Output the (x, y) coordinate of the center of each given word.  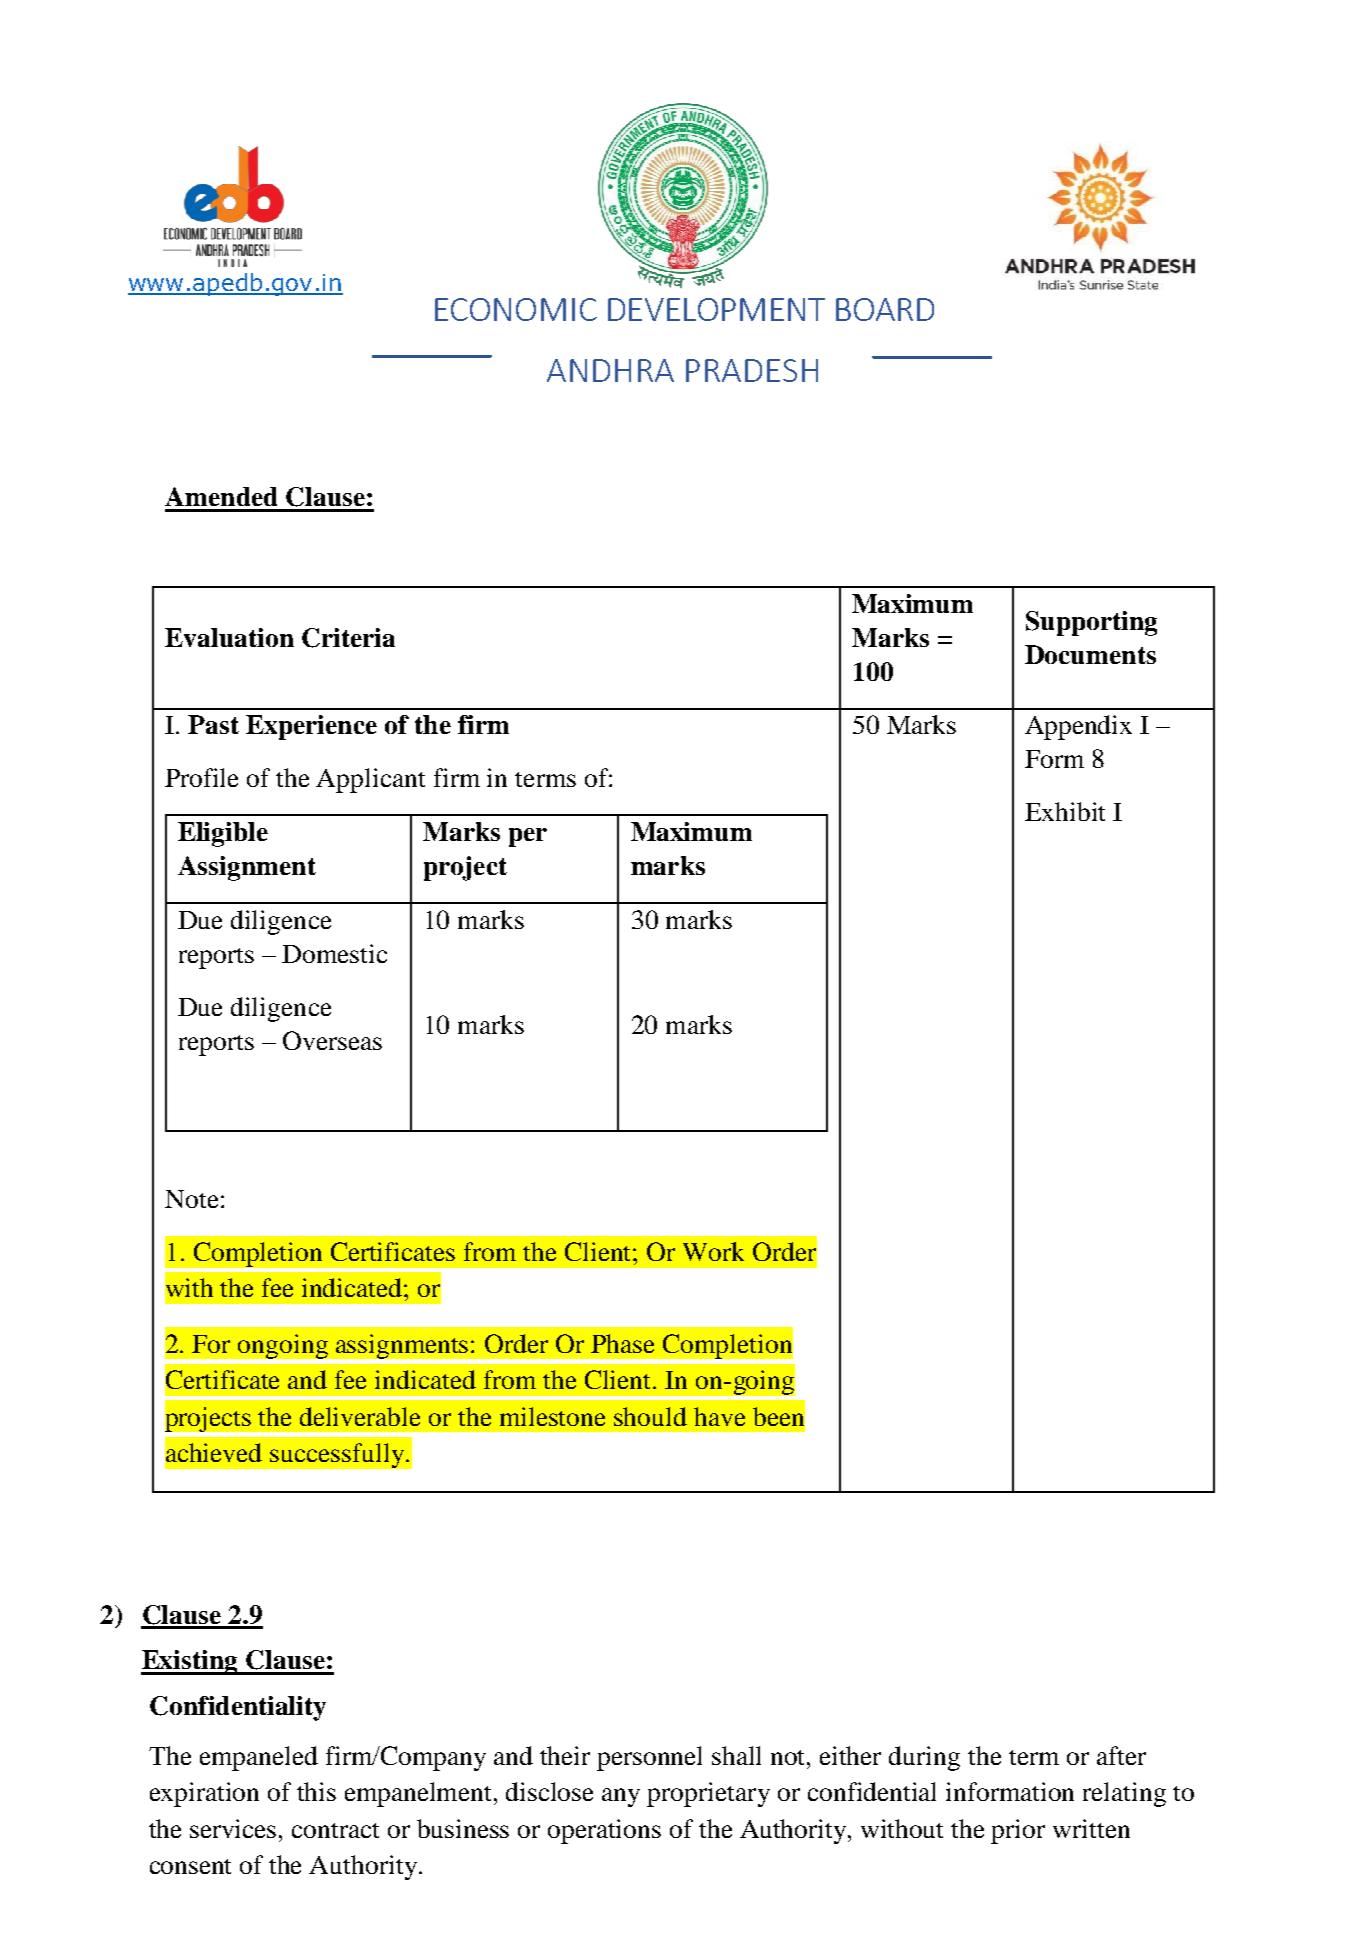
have (719, 1416)
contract (335, 1830)
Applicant (370, 780)
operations (604, 1831)
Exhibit (1065, 811)
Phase (622, 1343)
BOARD (885, 309)
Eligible (223, 834)
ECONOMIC (516, 309)
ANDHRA (610, 370)
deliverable (360, 1416)
